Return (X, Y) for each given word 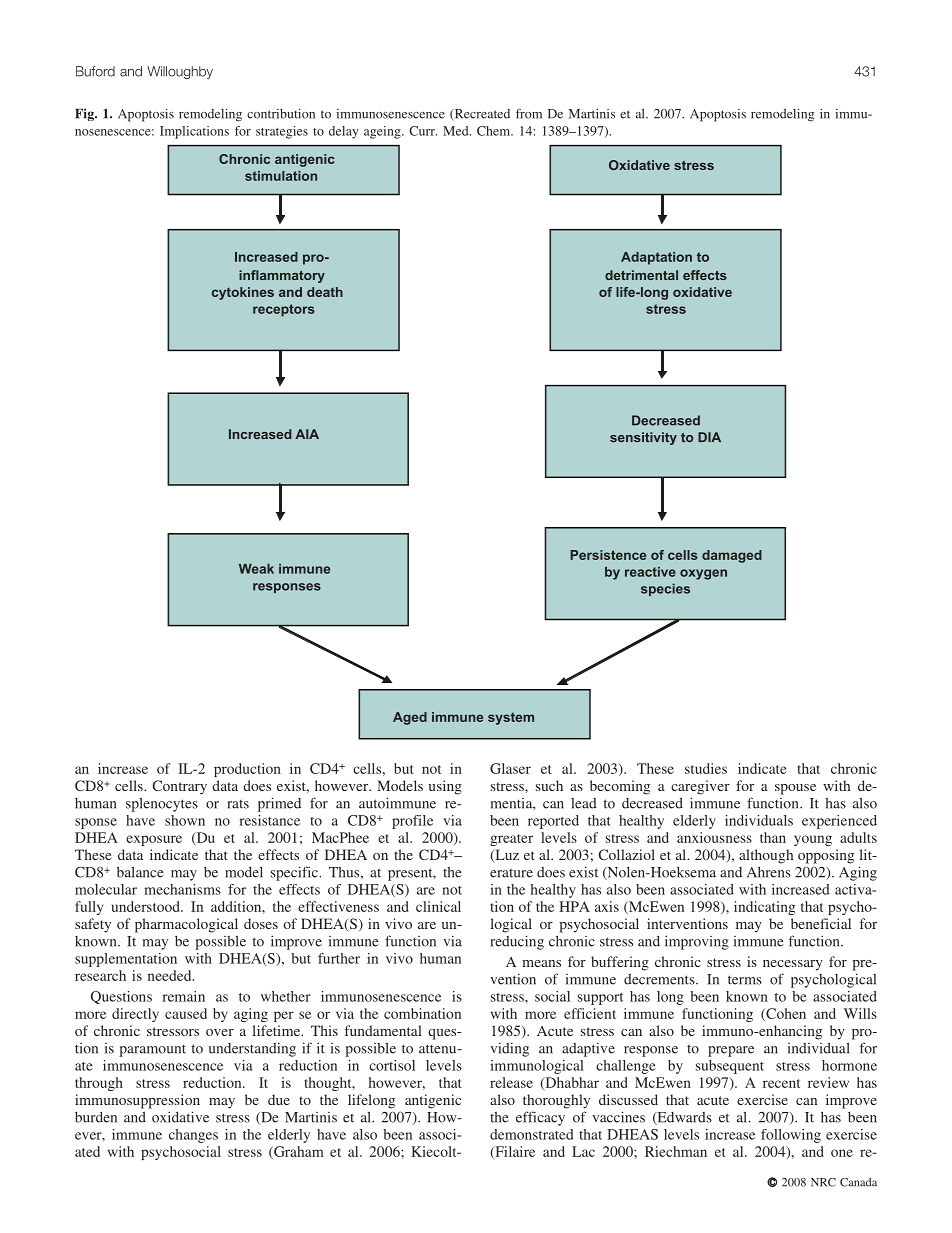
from (529, 113)
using (445, 787)
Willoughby (180, 72)
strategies (282, 132)
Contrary (179, 787)
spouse (795, 789)
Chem (495, 131)
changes (193, 1136)
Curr (423, 131)
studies (706, 768)
